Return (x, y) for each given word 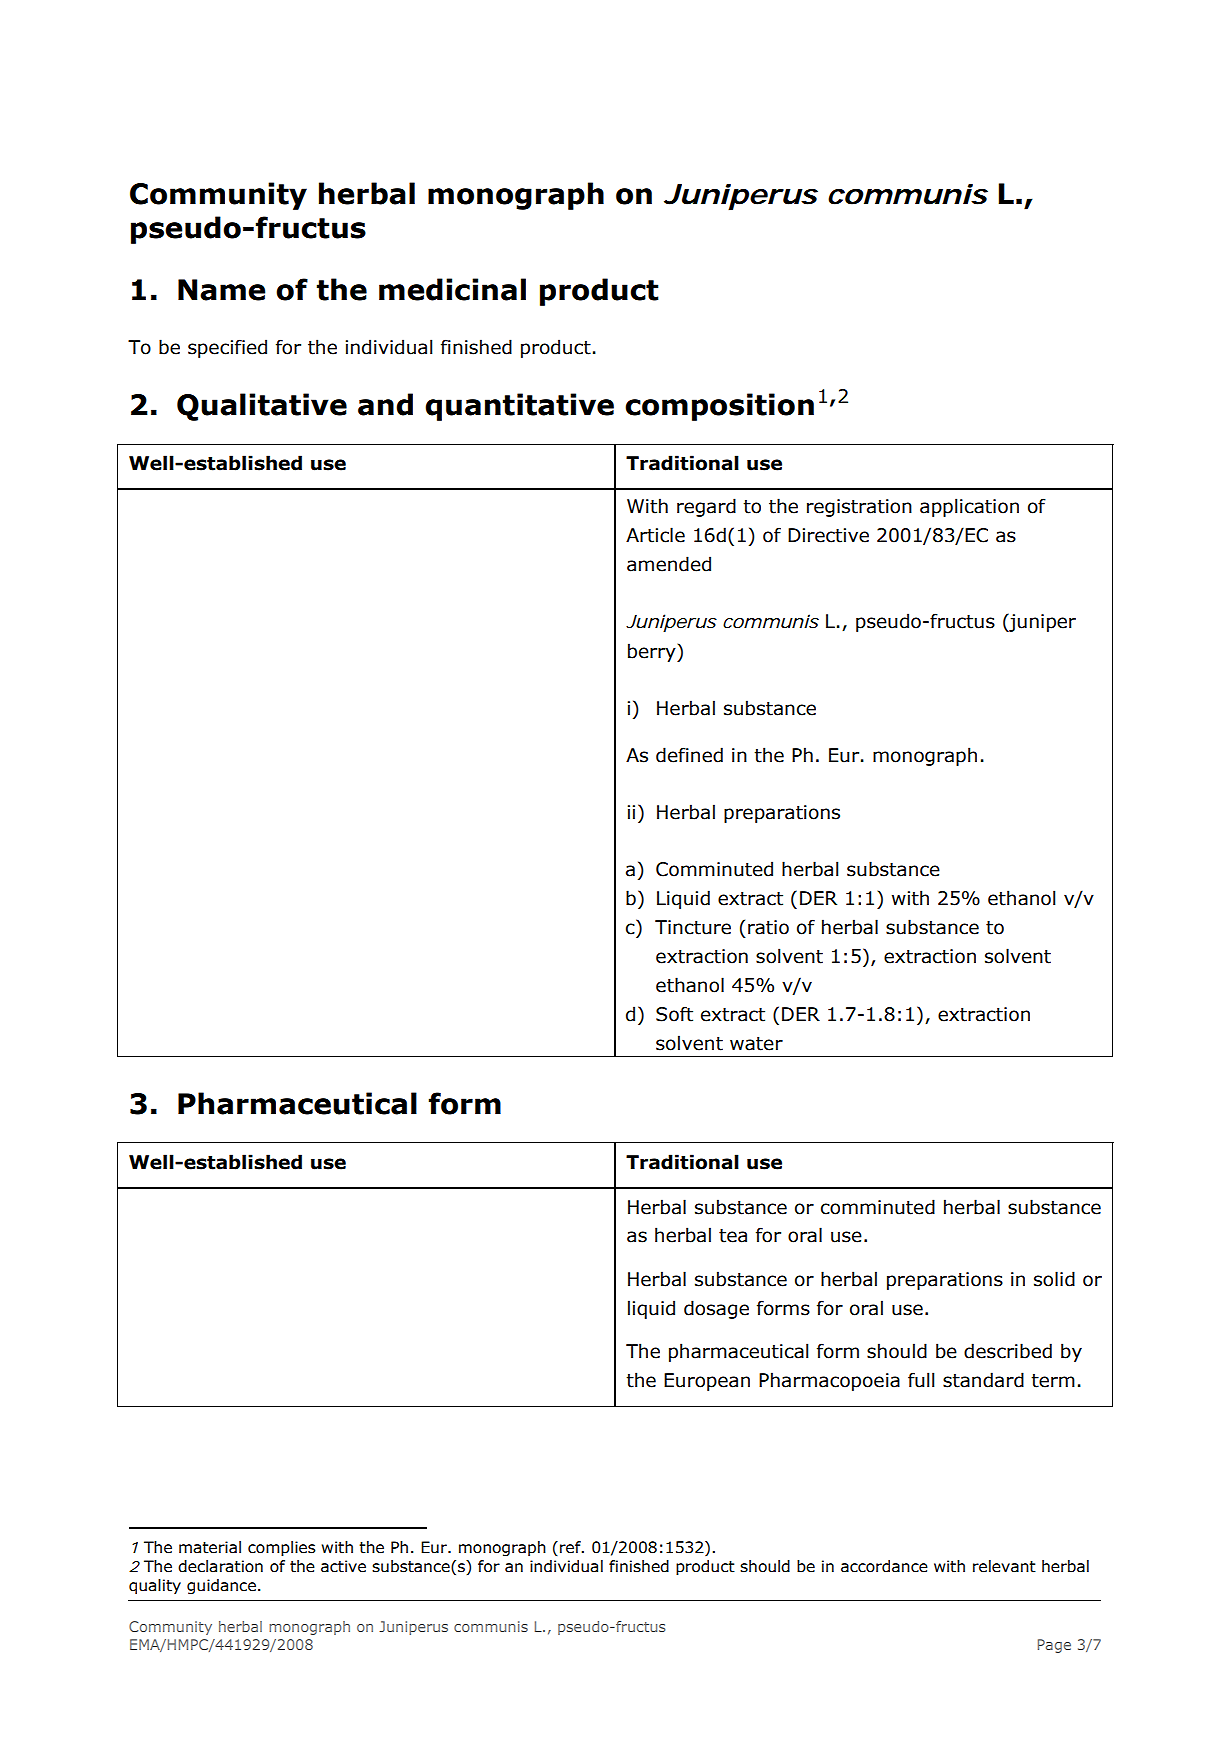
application (969, 507)
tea (733, 1236)
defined (689, 755)
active (343, 1566)
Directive (828, 535)
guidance (221, 1586)
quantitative (519, 407)
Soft (674, 1014)
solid (1054, 1279)
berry (653, 652)
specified (227, 348)
